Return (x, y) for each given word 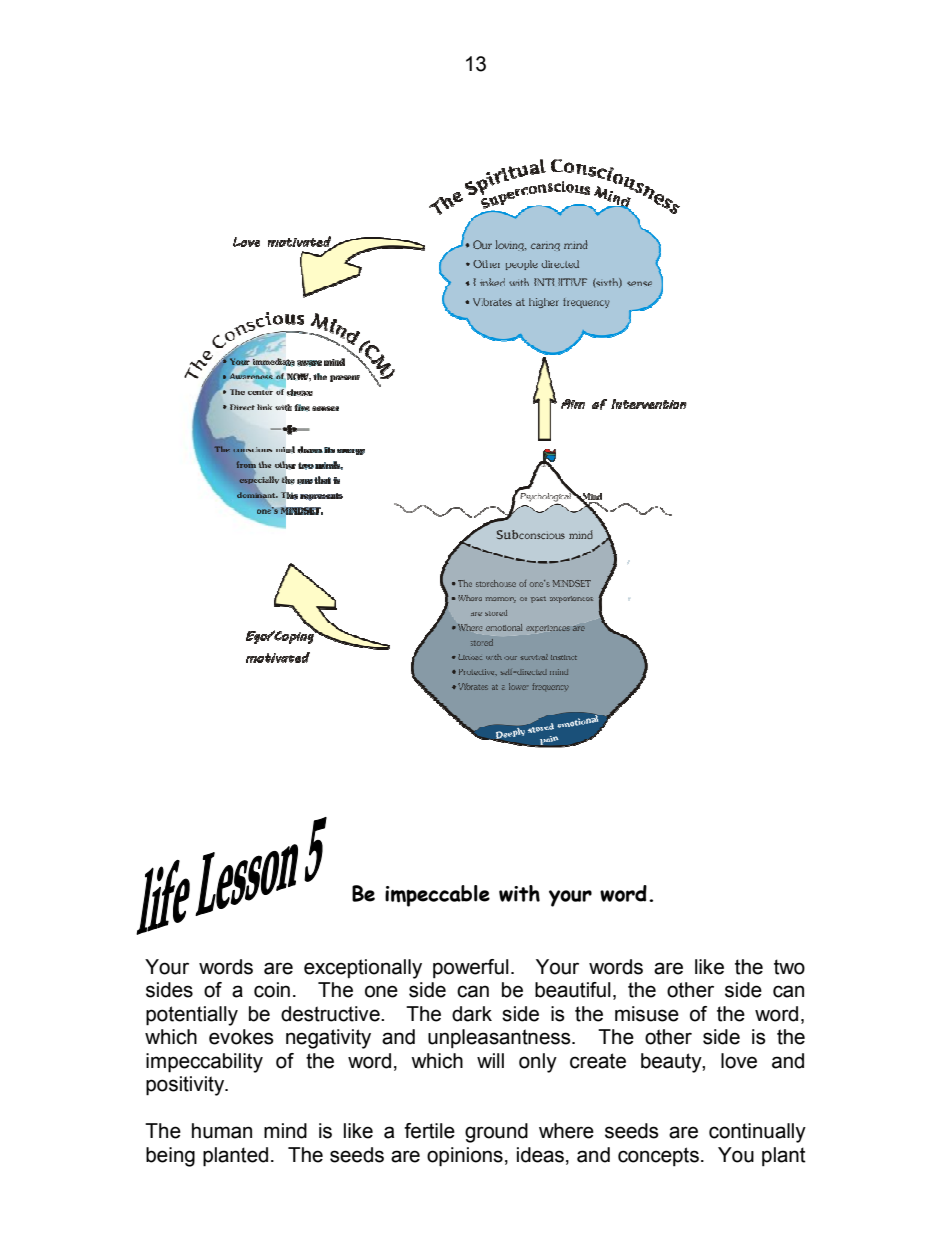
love (739, 1061)
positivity (186, 1086)
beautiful (573, 990)
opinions (465, 1157)
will (490, 1060)
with (519, 893)
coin (272, 990)
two (789, 967)
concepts (658, 1156)
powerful (471, 968)
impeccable (437, 896)
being (170, 1157)
